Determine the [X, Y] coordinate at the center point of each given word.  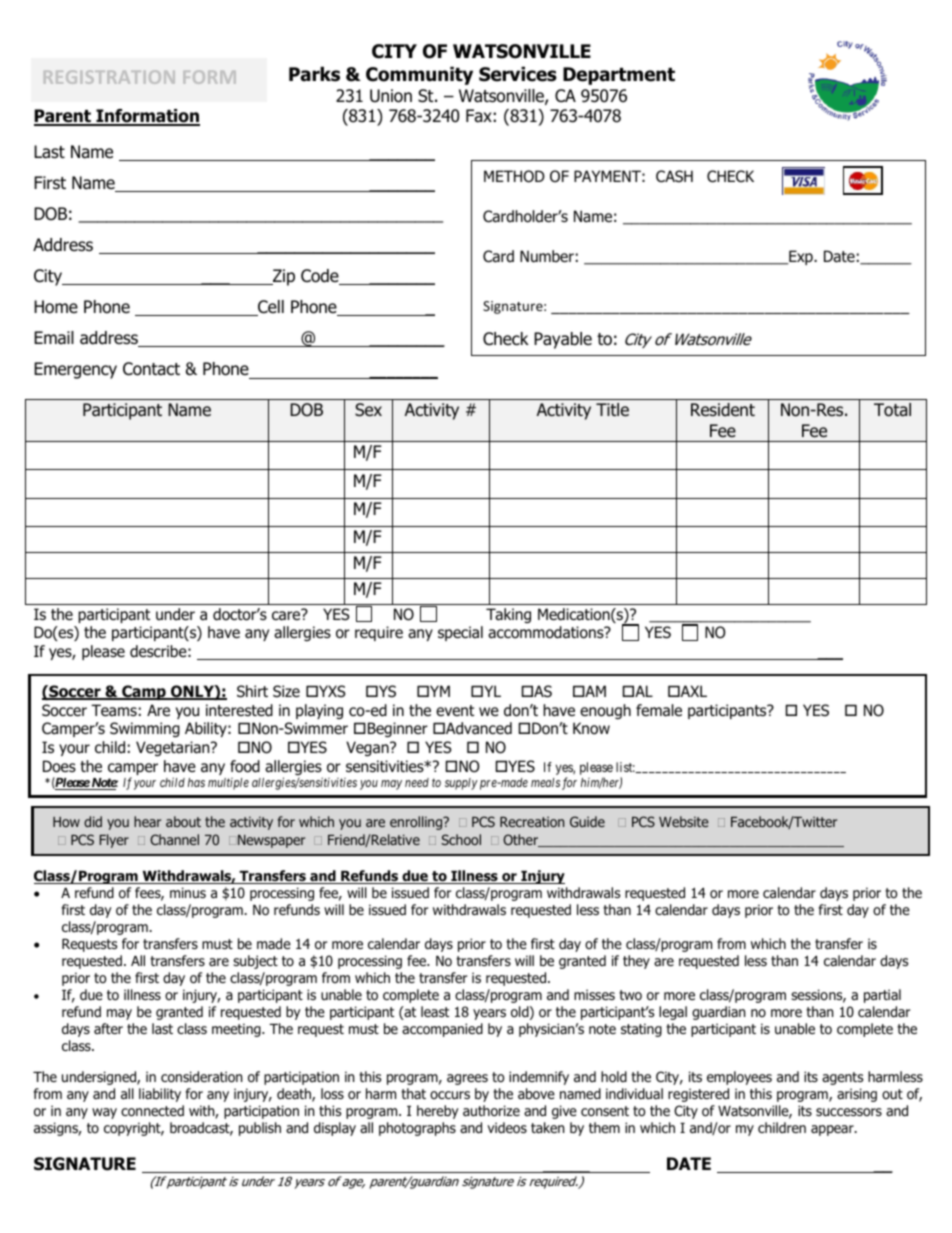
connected [152, 1111]
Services [518, 74]
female [659, 710]
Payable [563, 340]
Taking [508, 615]
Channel [174, 839]
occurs [450, 1095]
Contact [151, 369]
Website [684, 821]
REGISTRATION [109, 77]
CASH [674, 176]
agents [842, 1078]
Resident [723, 409]
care [287, 615]
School [461, 839]
